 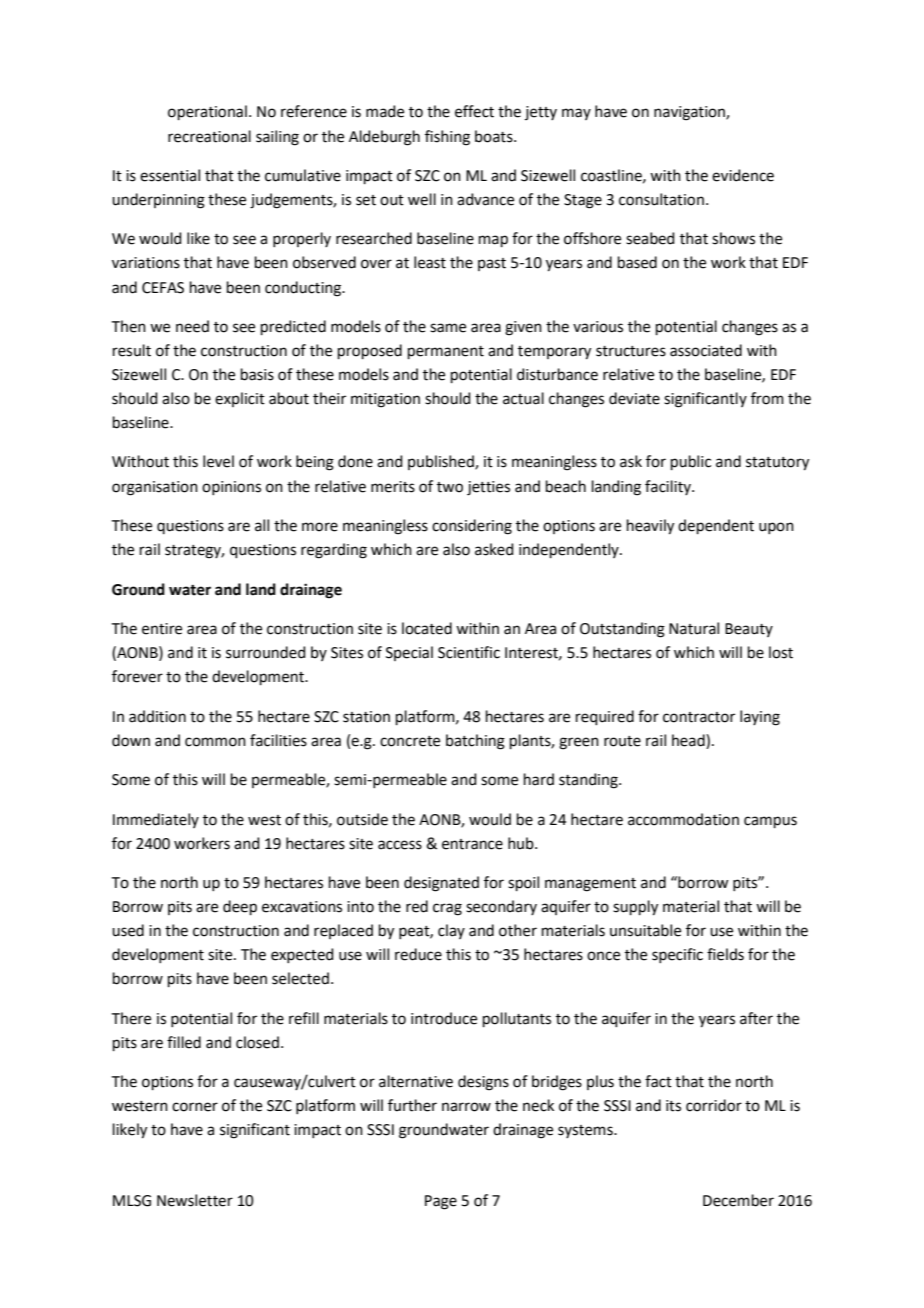 What do you see at coordinates (240, 907) in the screenshot?
I see `deep` at bounding box center [240, 907].
